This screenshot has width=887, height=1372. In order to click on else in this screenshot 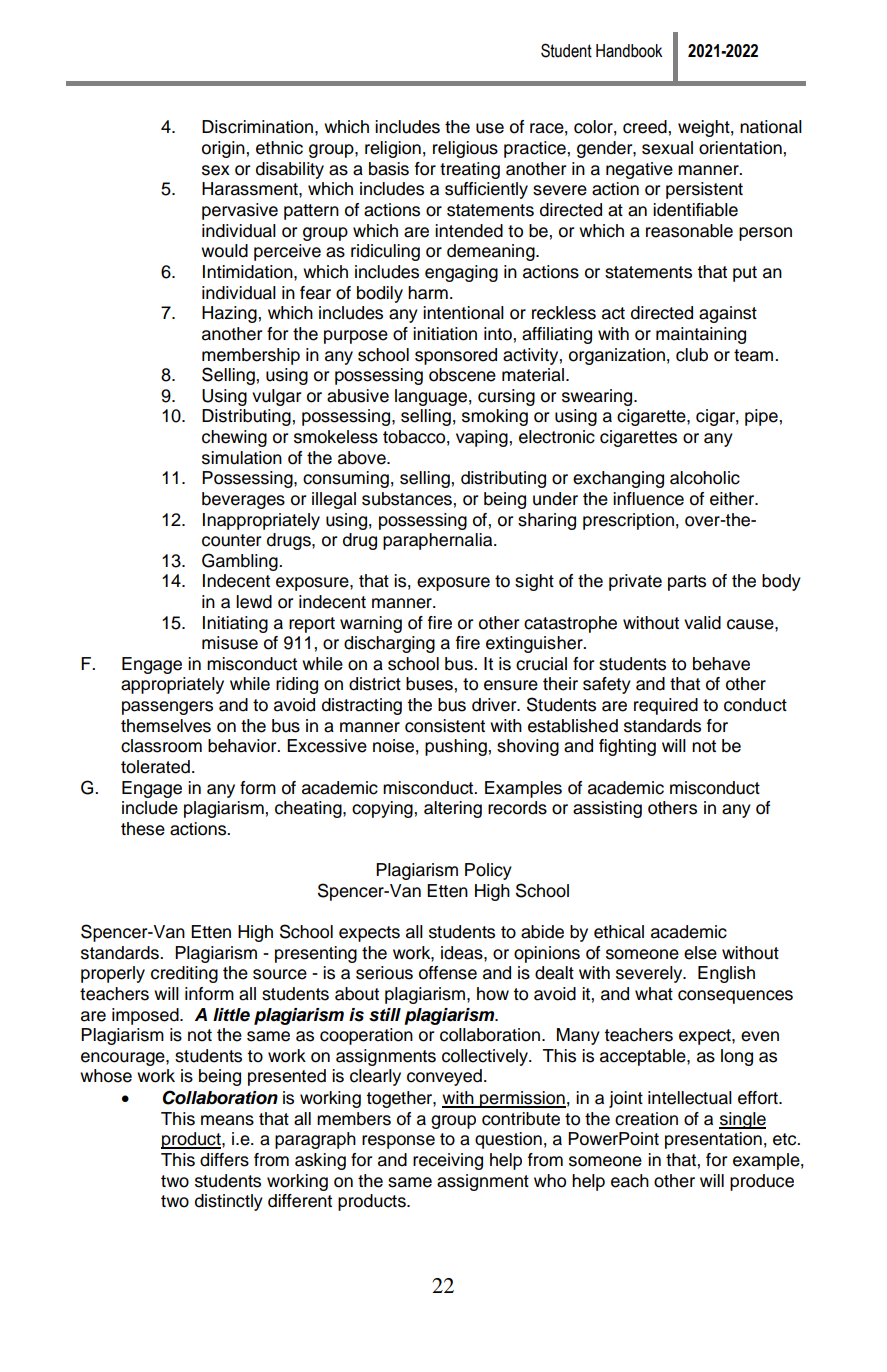, I will do `click(700, 953)`.
